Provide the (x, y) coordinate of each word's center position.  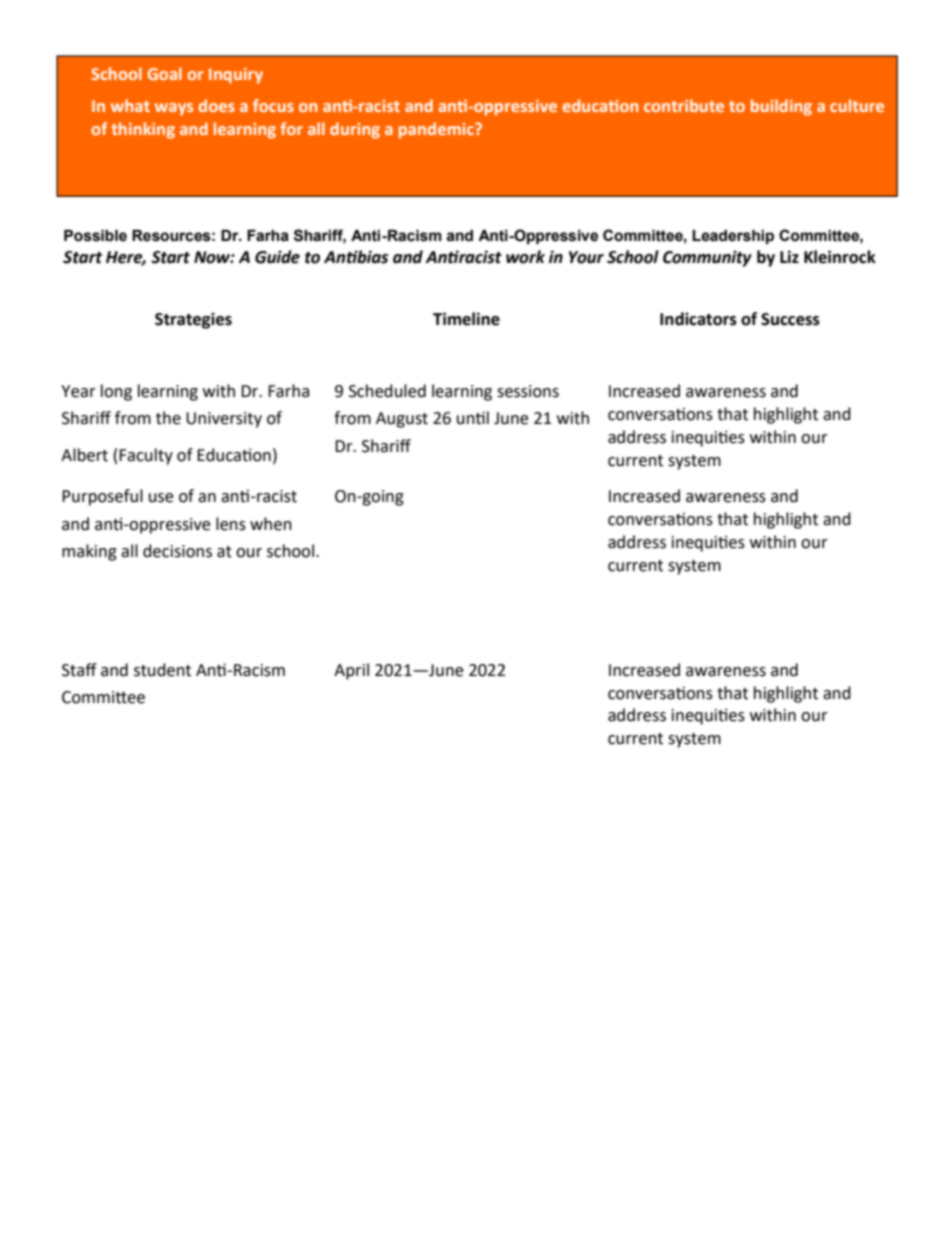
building (781, 107)
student (162, 670)
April (351, 671)
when (271, 524)
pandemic (437, 130)
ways (174, 109)
